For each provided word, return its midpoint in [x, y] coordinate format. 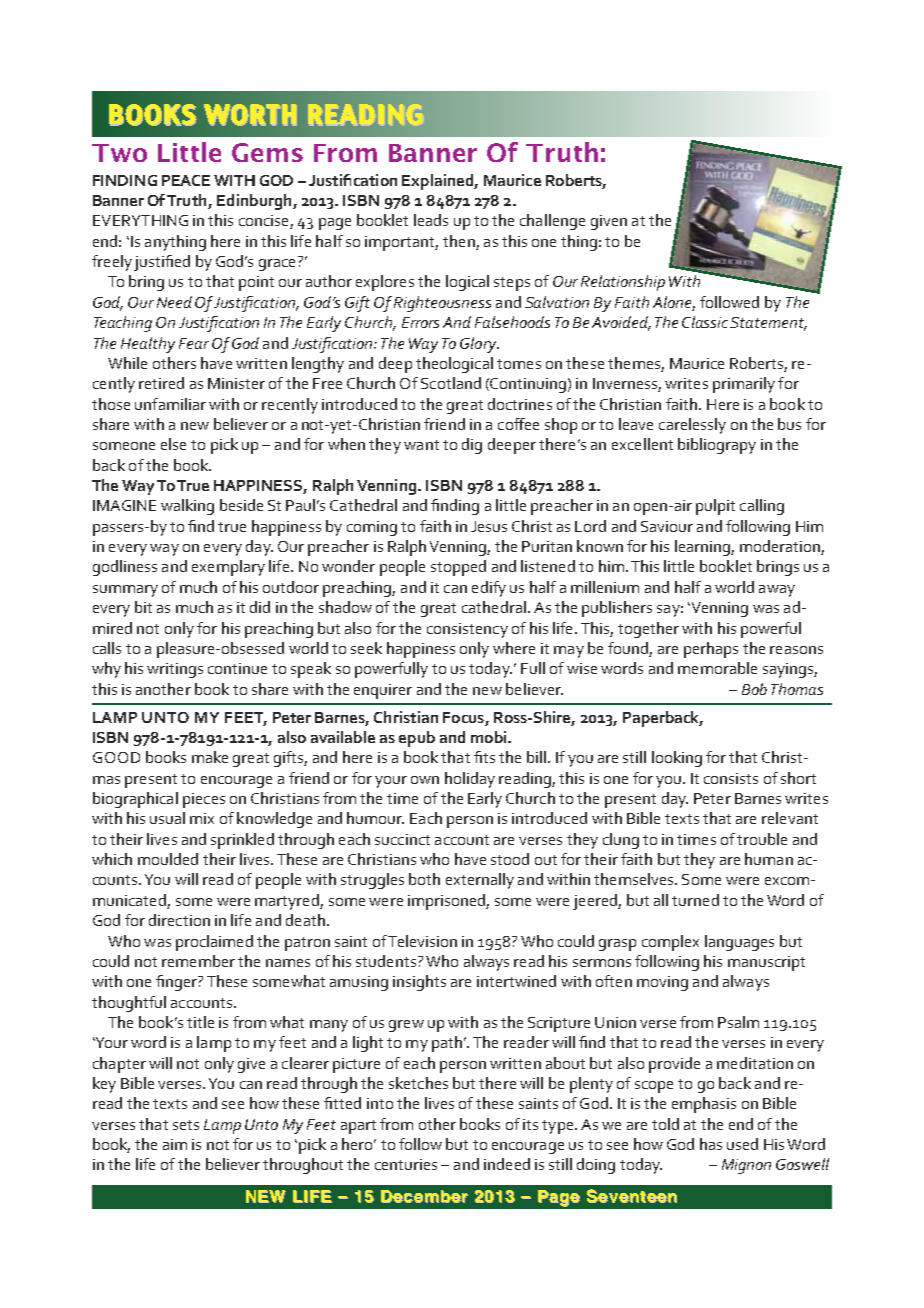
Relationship [623, 283]
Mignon [746, 1166]
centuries [406, 1164]
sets [186, 1125]
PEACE [186, 180]
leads [431, 220]
